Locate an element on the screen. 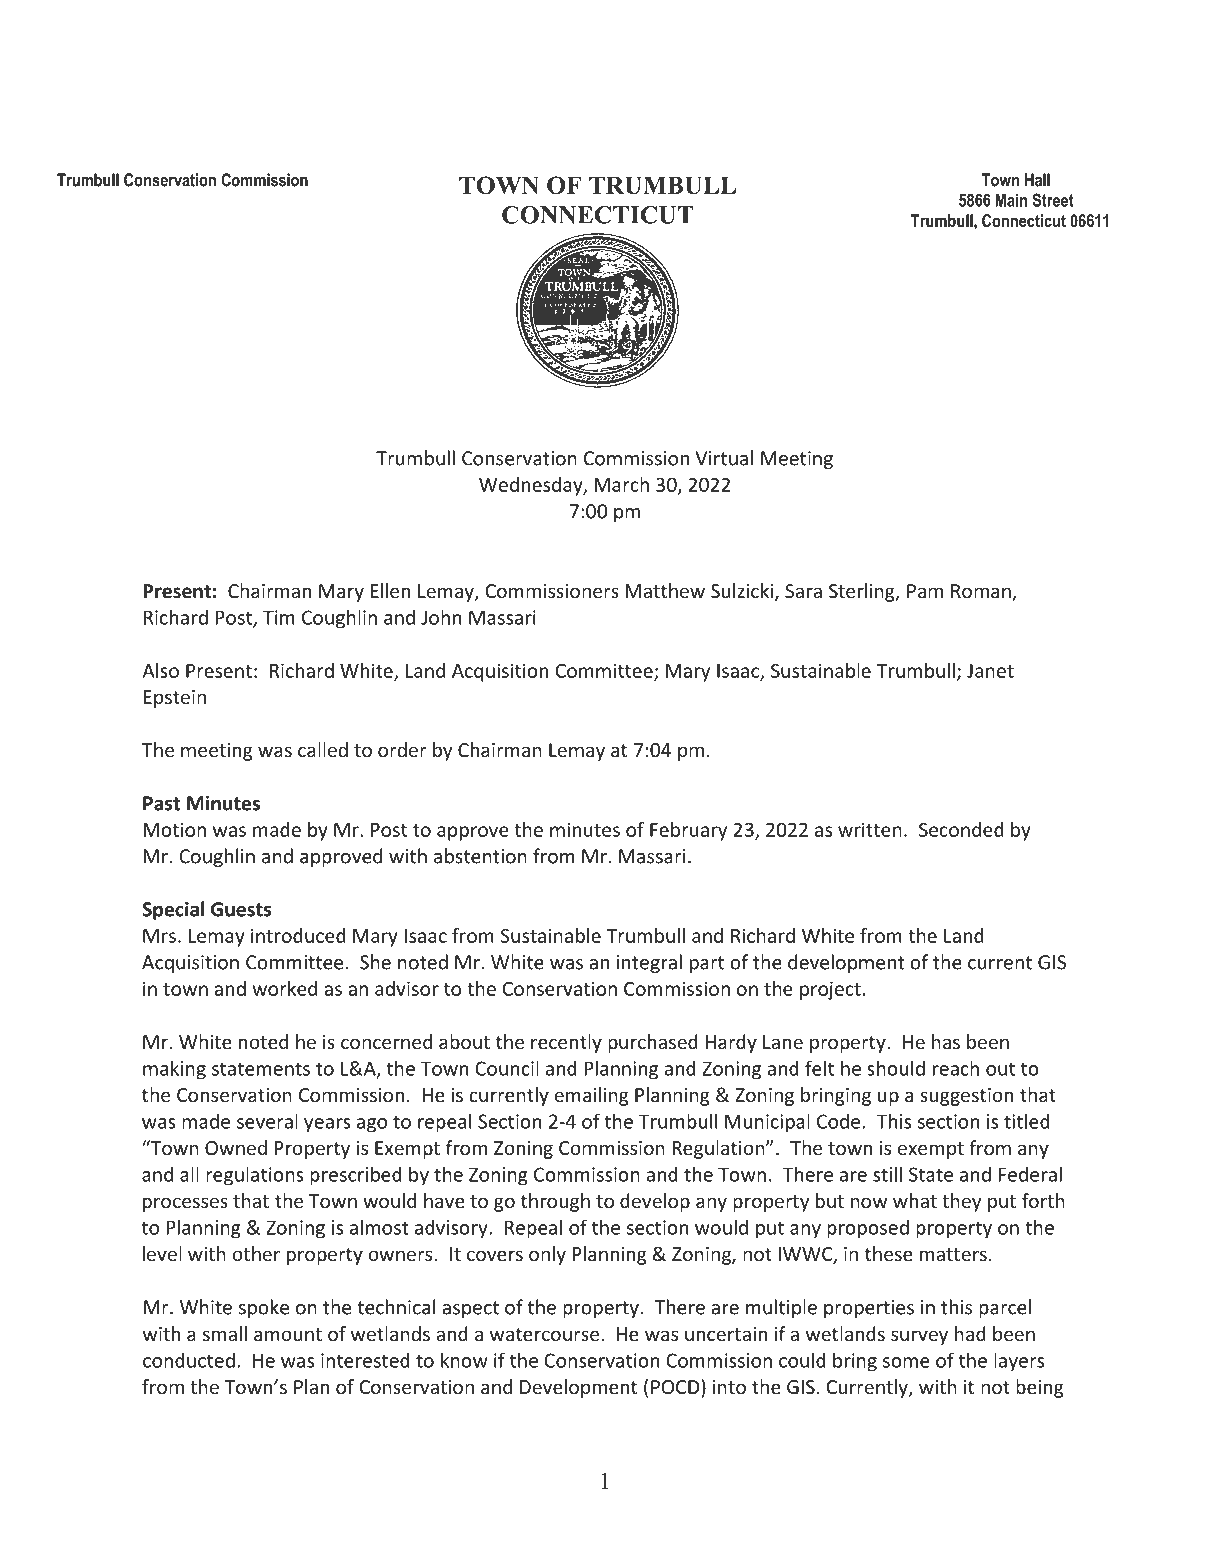 Image resolution: width=1210 pixels, height=1565 pixels. worked is located at coordinates (284, 988).
